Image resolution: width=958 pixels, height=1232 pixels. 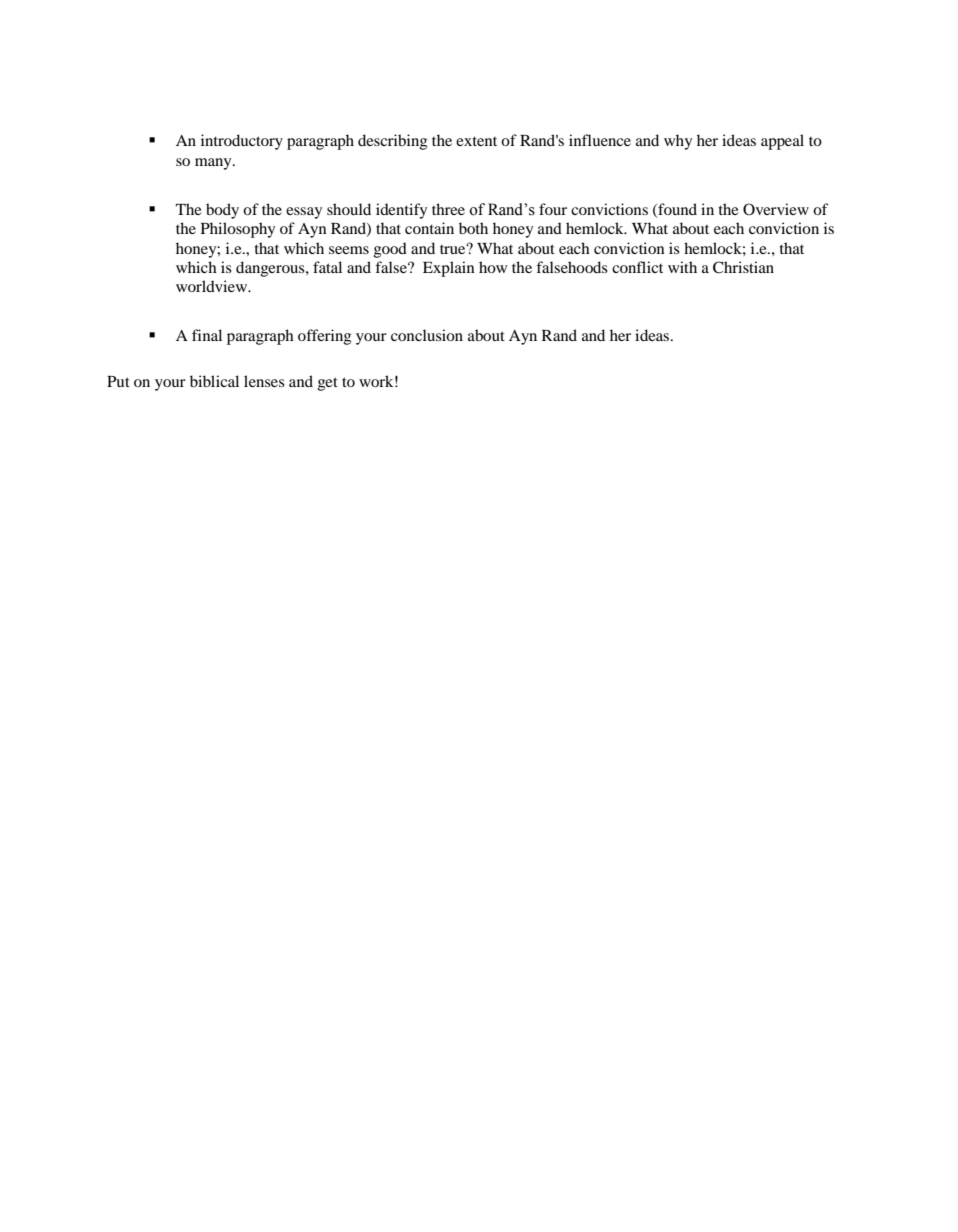 I want to click on offering, so click(x=324, y=337).
